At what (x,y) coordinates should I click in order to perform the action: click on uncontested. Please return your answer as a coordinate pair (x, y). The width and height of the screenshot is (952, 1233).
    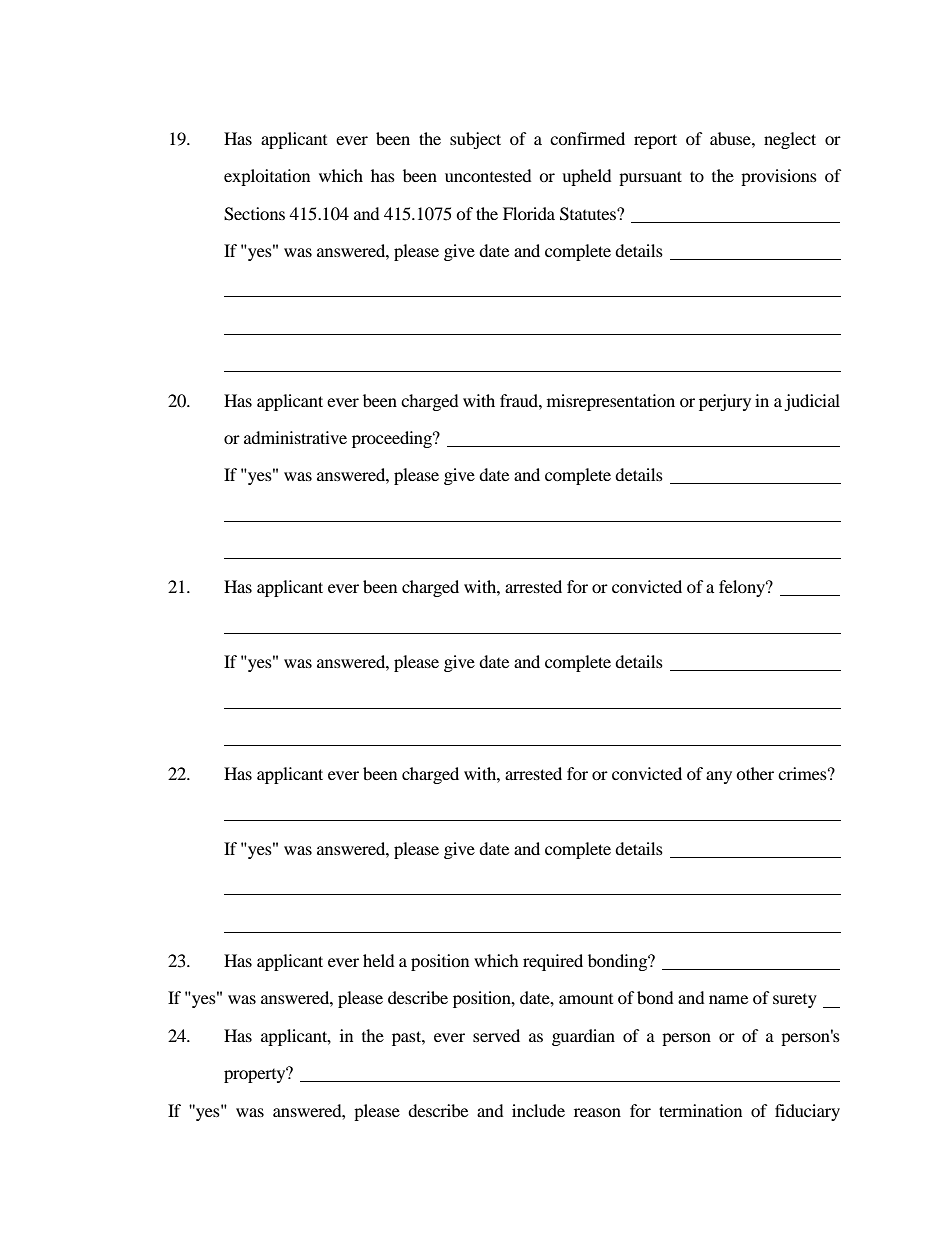
    Looking at the image, I should click on (488, 175).
